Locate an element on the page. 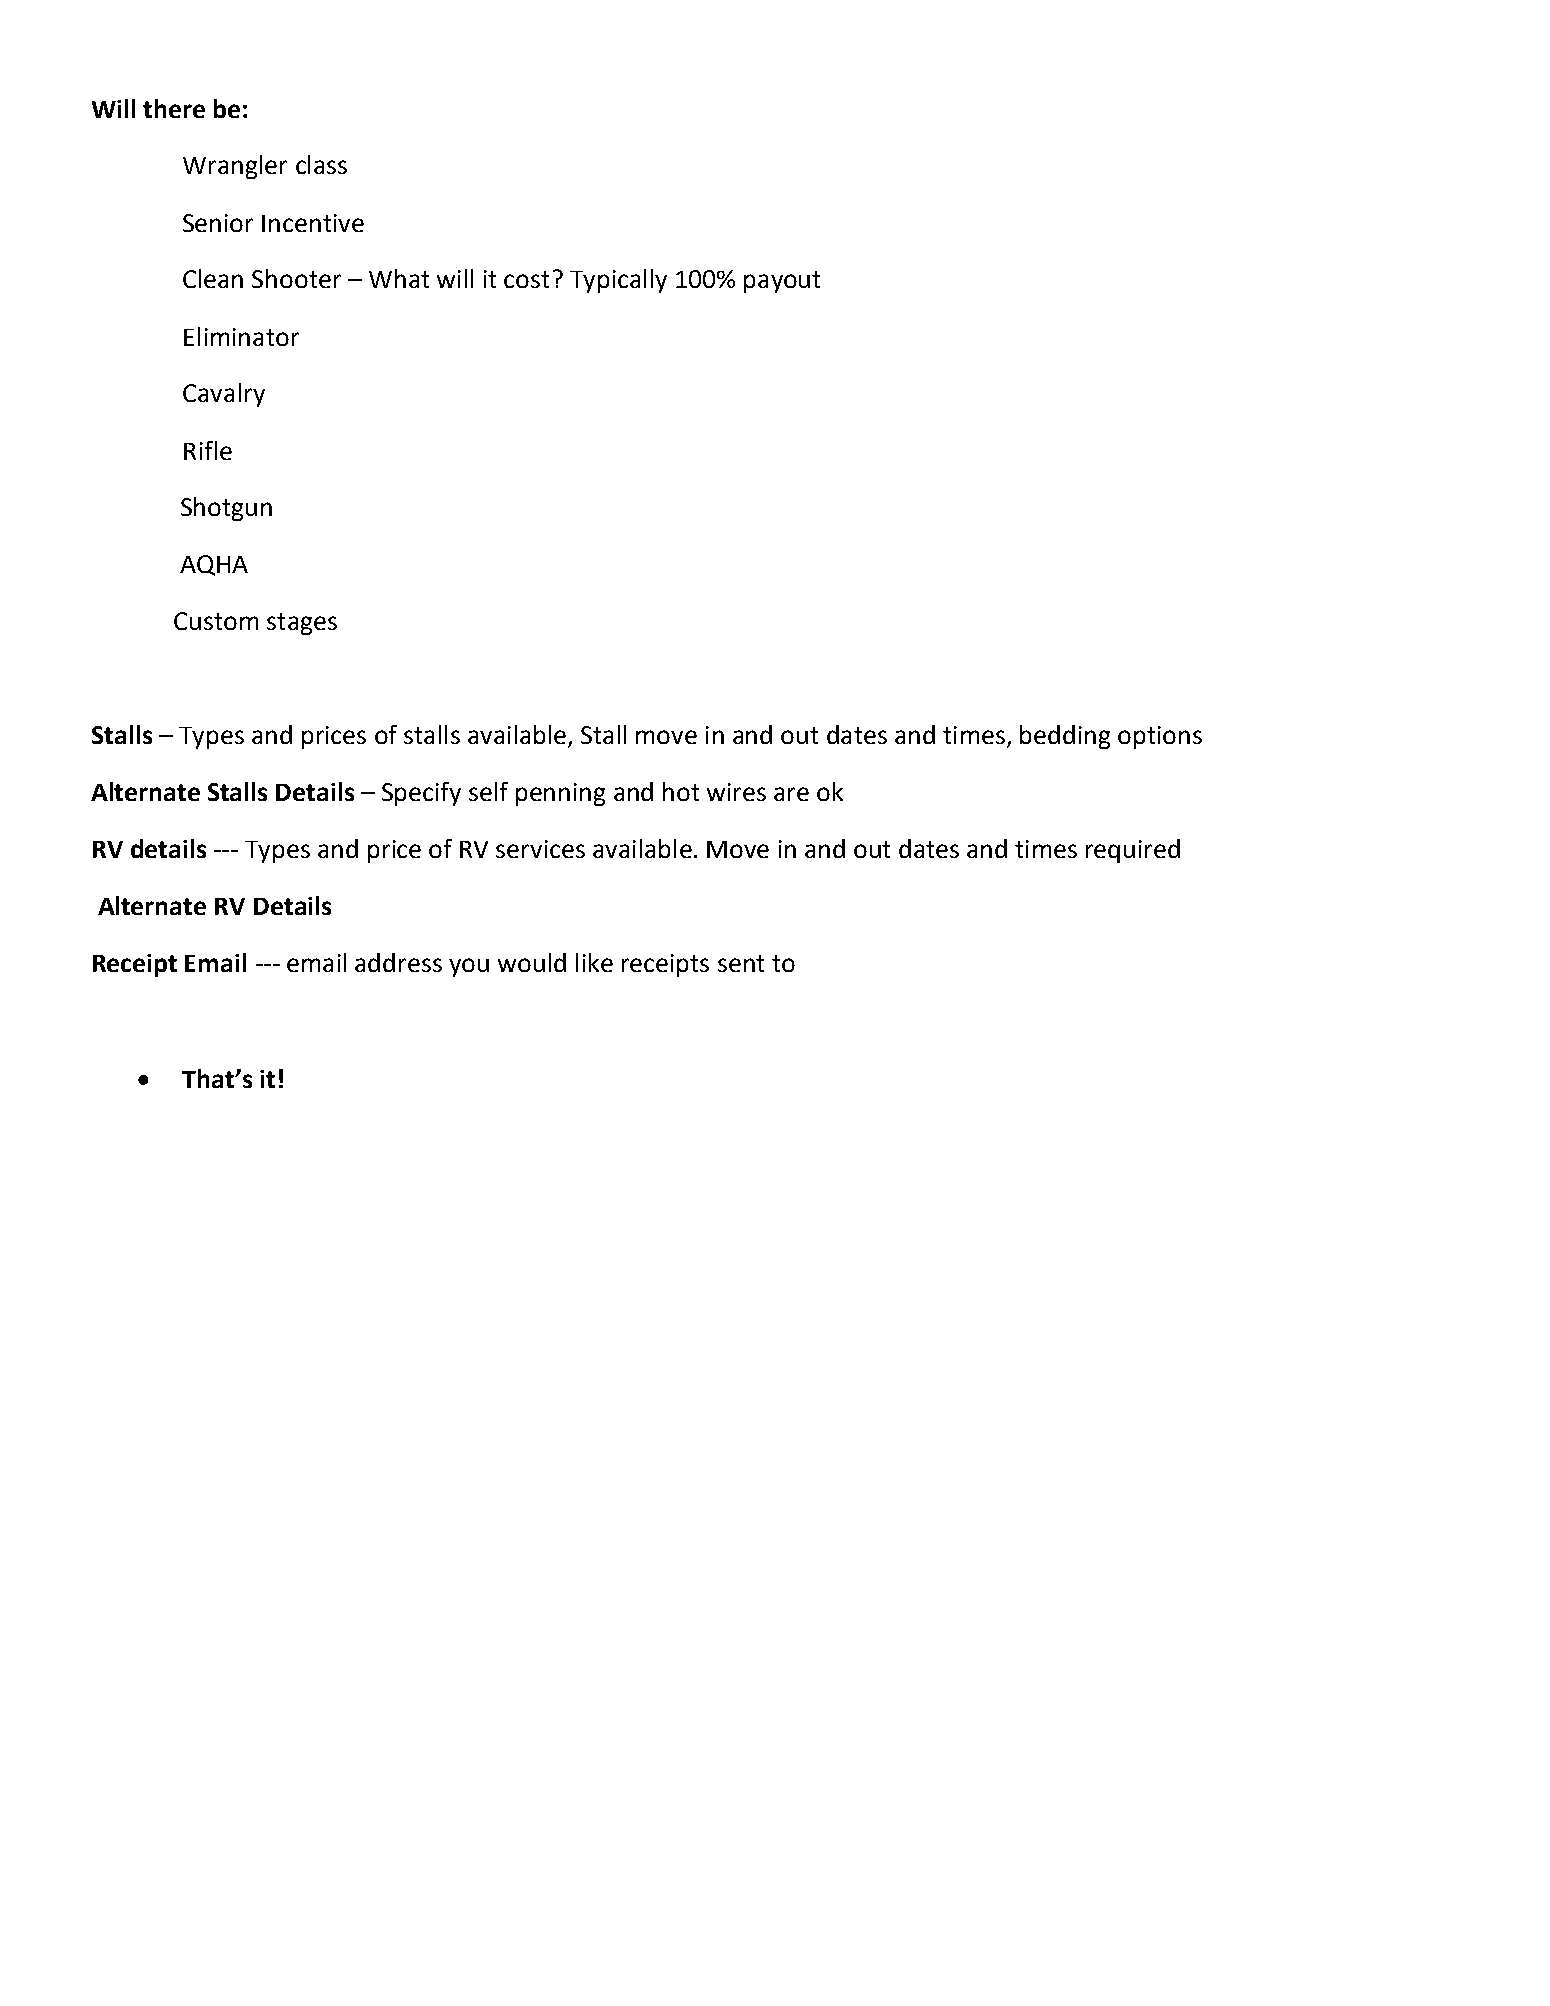 This image has height=2006, width=1550. cost is located at coordinates (526, 279).
